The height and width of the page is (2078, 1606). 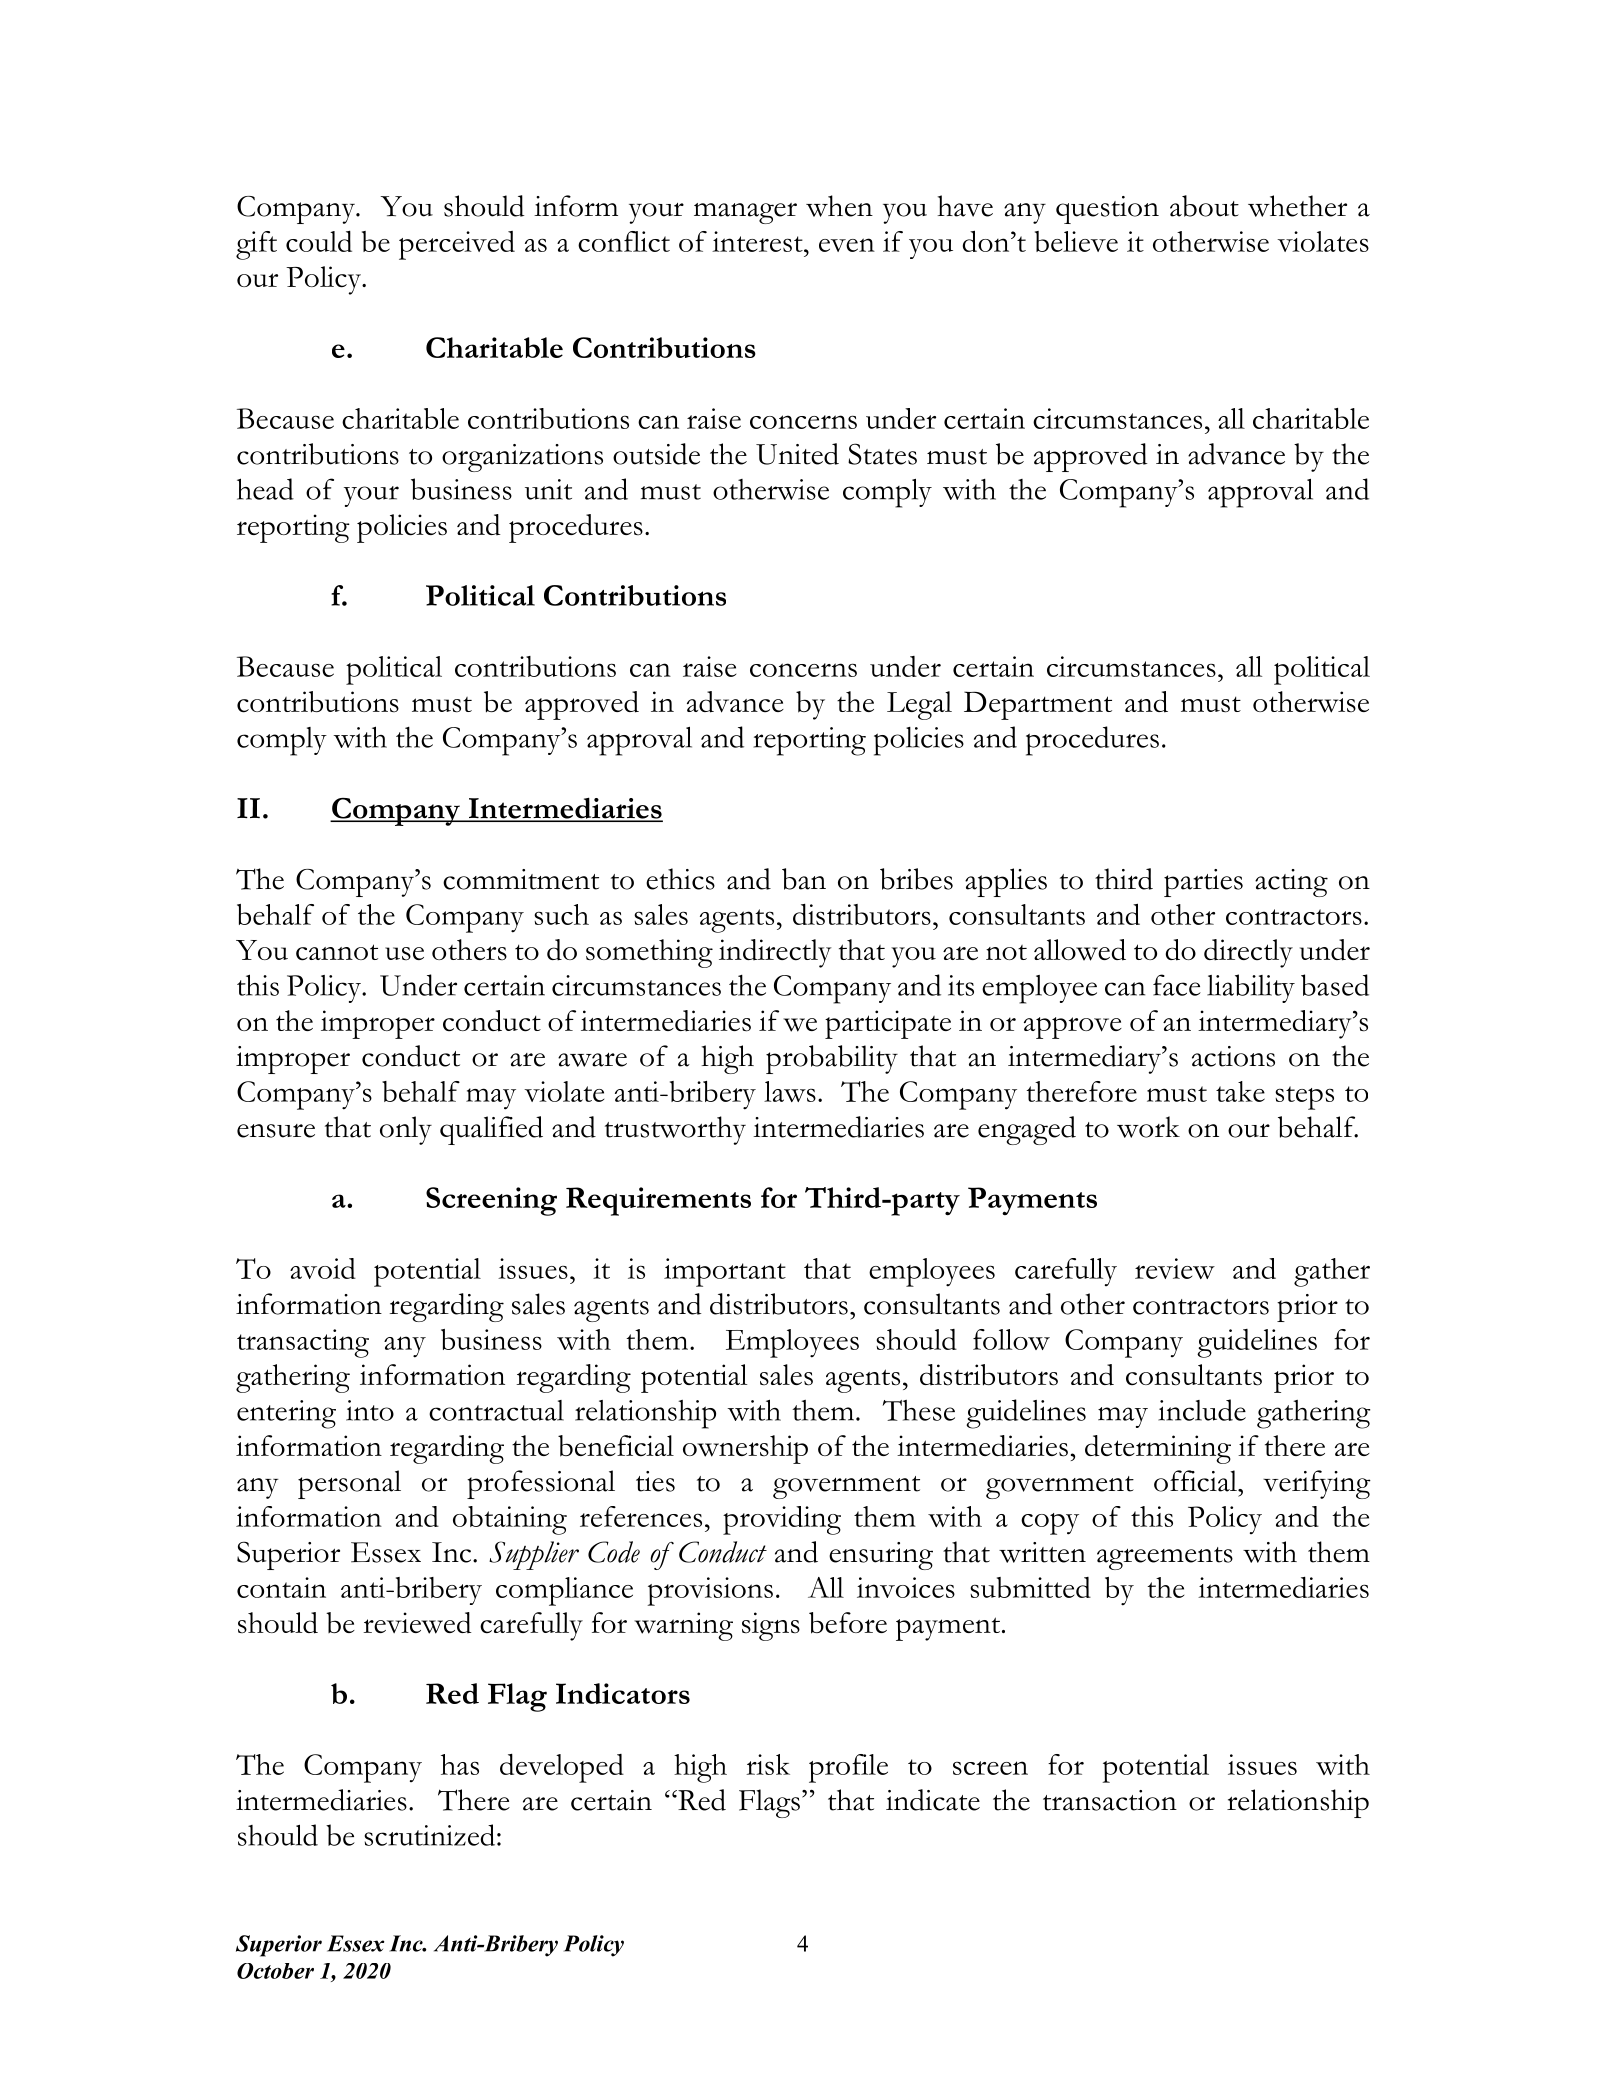 What do you see at coordinates (1202, 1410) in the page?
I see `include` at bounding box center [1202, 1410].
